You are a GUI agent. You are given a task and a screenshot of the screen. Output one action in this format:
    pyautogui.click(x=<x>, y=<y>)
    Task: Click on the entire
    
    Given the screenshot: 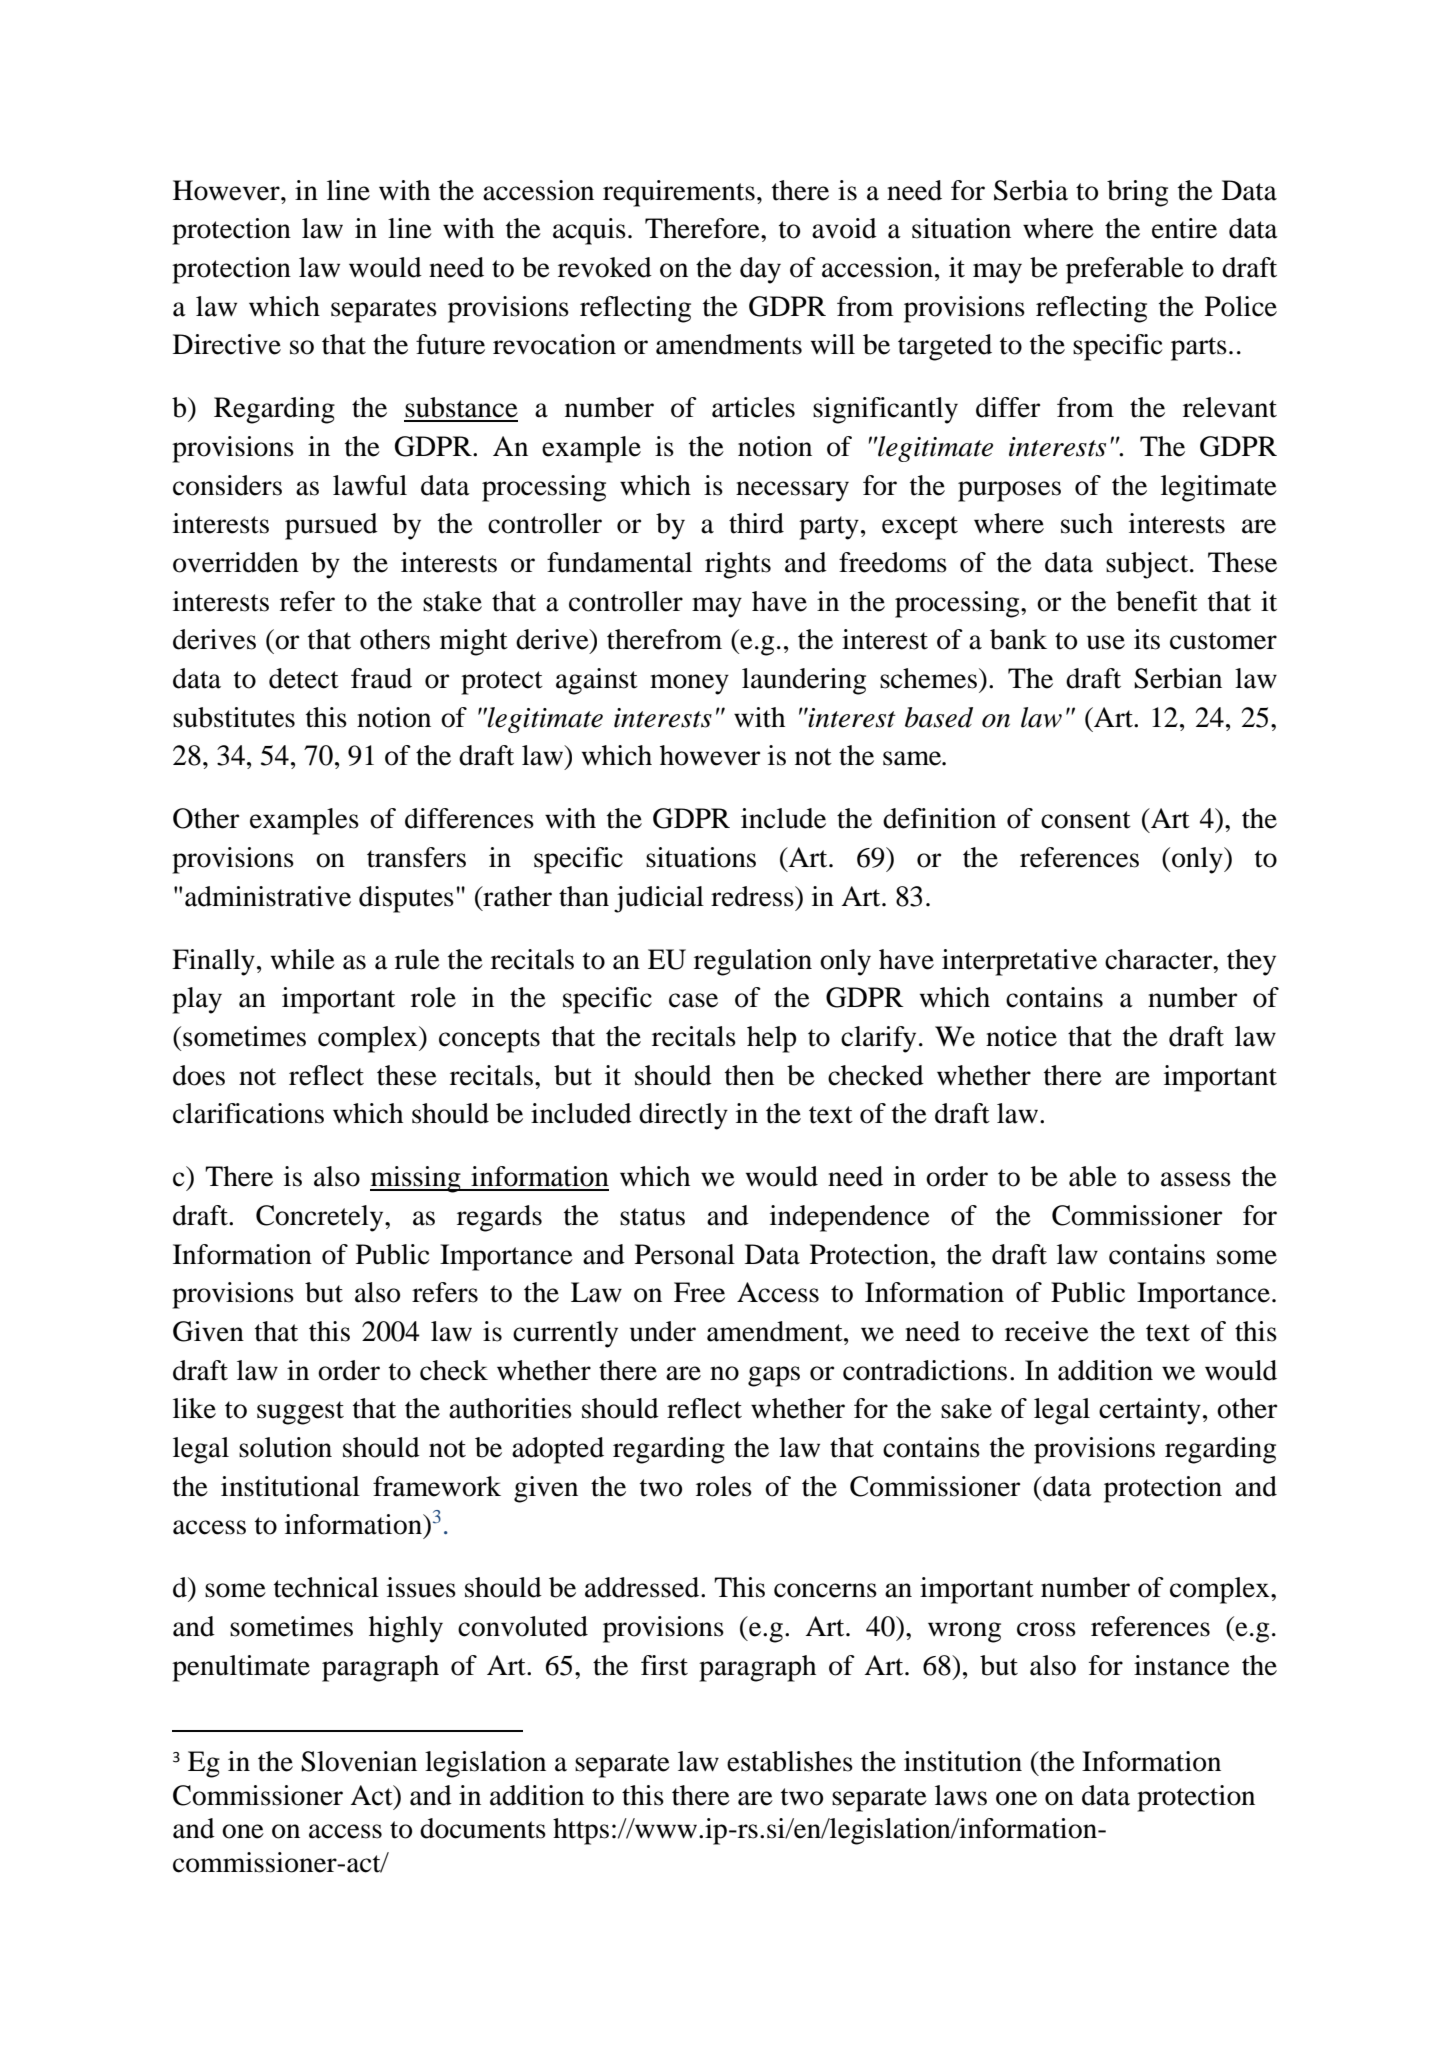 What is the action you would take?
    pyautogui.click(x=1184, y=228)
